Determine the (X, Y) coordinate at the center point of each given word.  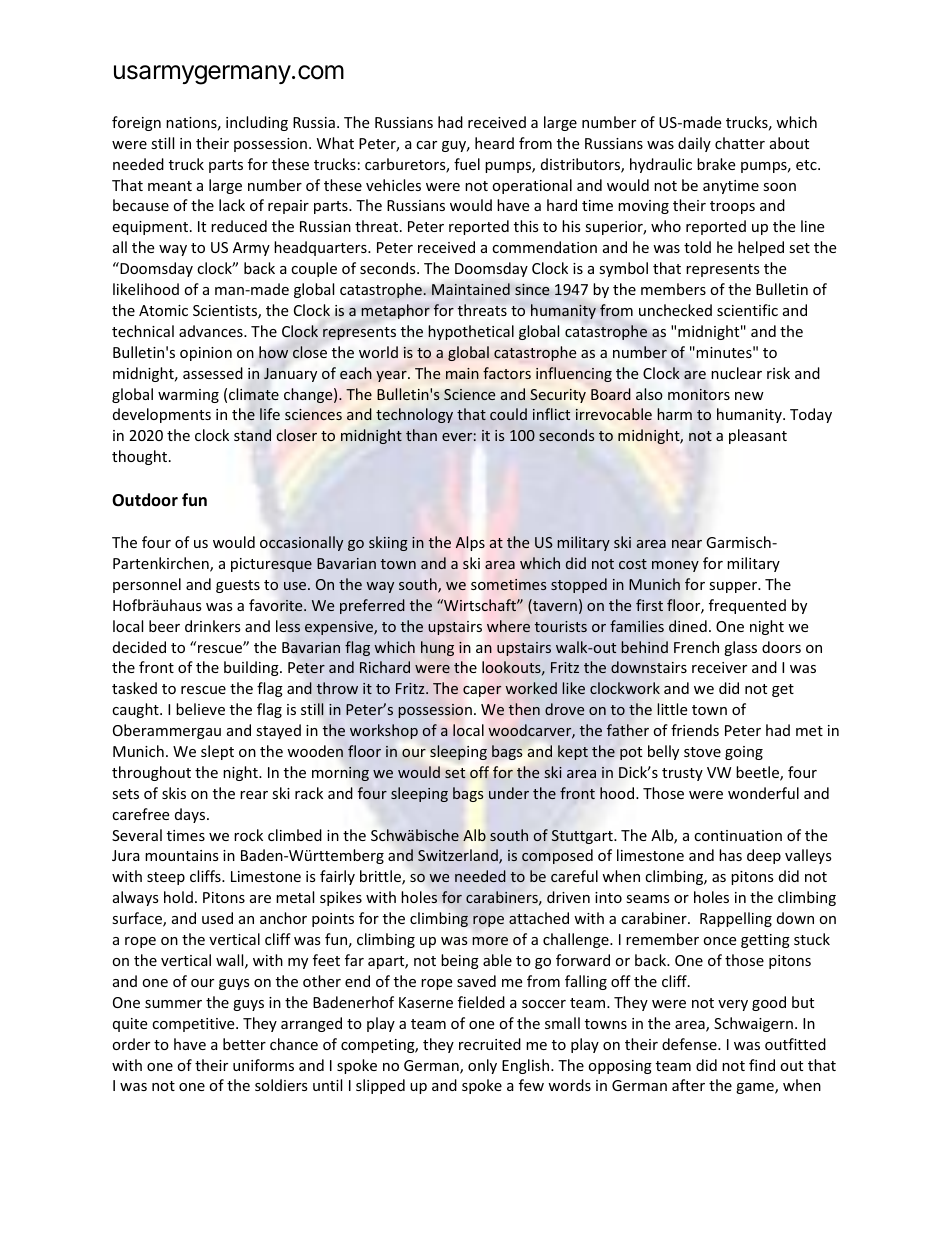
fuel (467, 164)
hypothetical (471, 332)
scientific (747, 310)
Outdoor (145, 500)
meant (170, 186)
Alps (470, 543)
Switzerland (459, 856)
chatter (740, 143)
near (687, 544)
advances (212, 331)
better (244, 1044)
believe (200, 709)
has (730, 855)
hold (178, 897)
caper (482, 691)
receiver (719, 667)
